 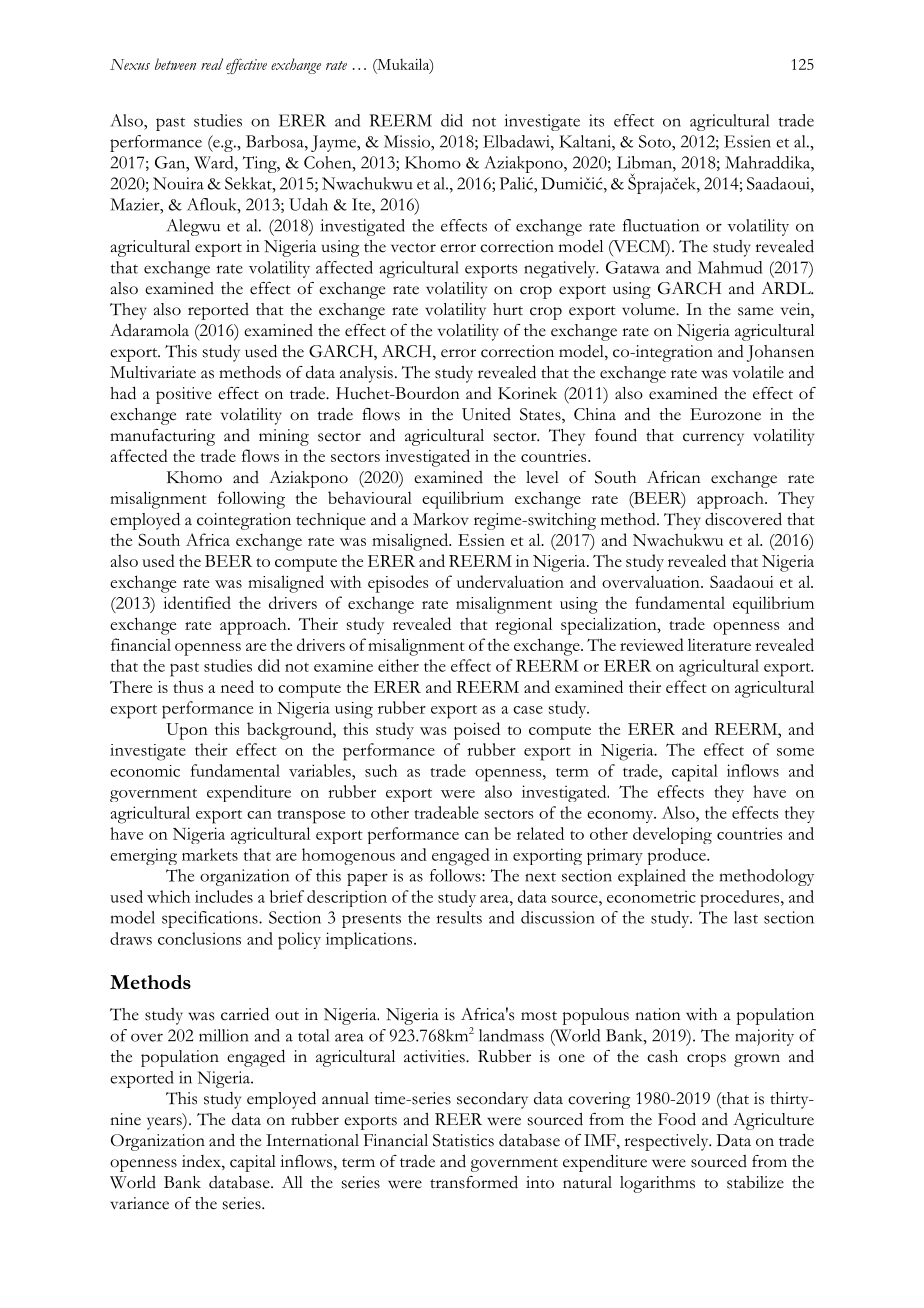 What do you see at coordinates (486, 414) in the page?
I see `United` at bounding box center [486, 414].
